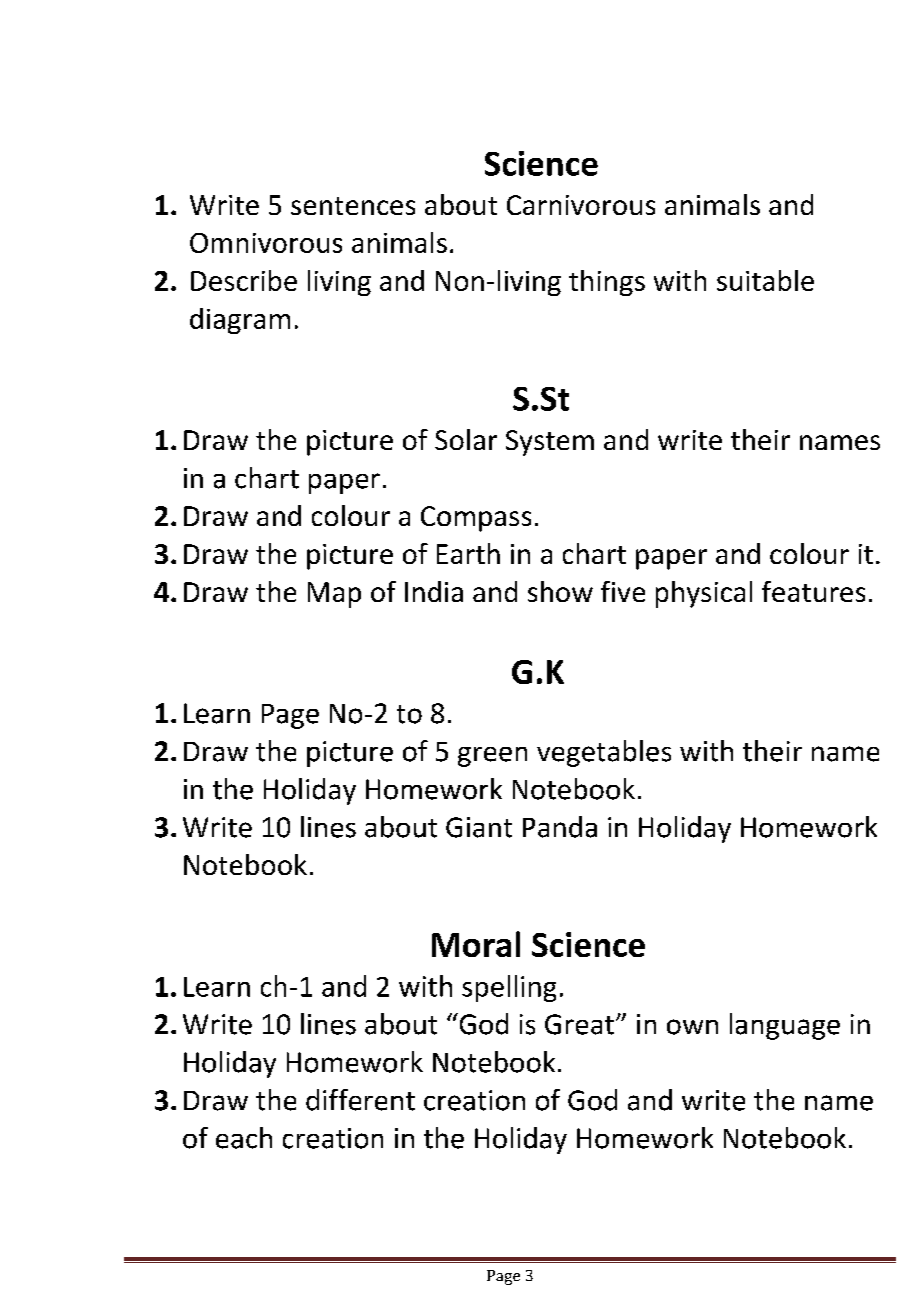 The width and height of the screenshot is (924, 1308). What do you see at coordinates (560, 827) in the screenshot?
I see `Panda` at bounding box center [560, 827].
